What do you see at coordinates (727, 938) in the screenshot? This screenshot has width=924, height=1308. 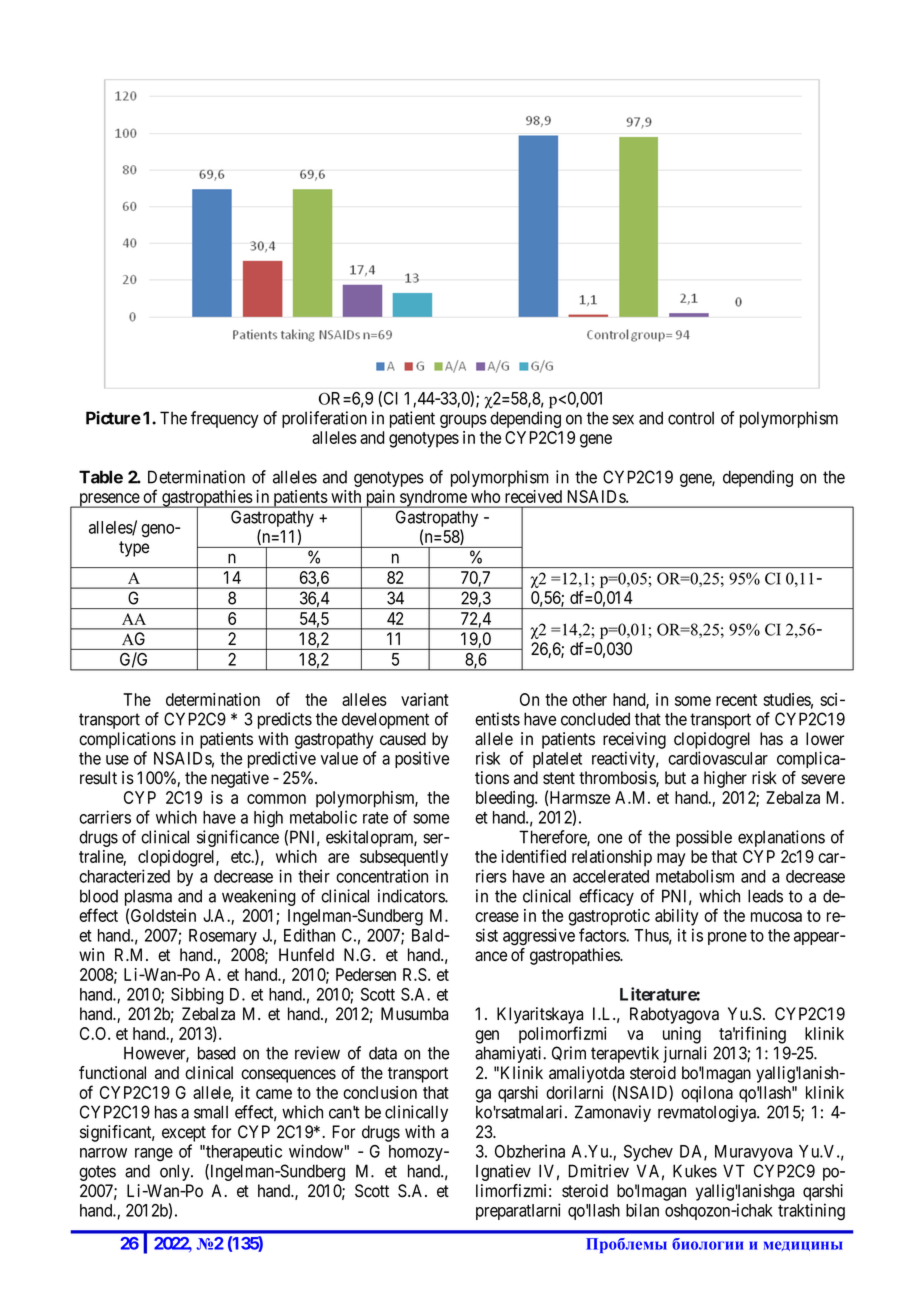 I see `prone` at bounding box center [727, 938].
